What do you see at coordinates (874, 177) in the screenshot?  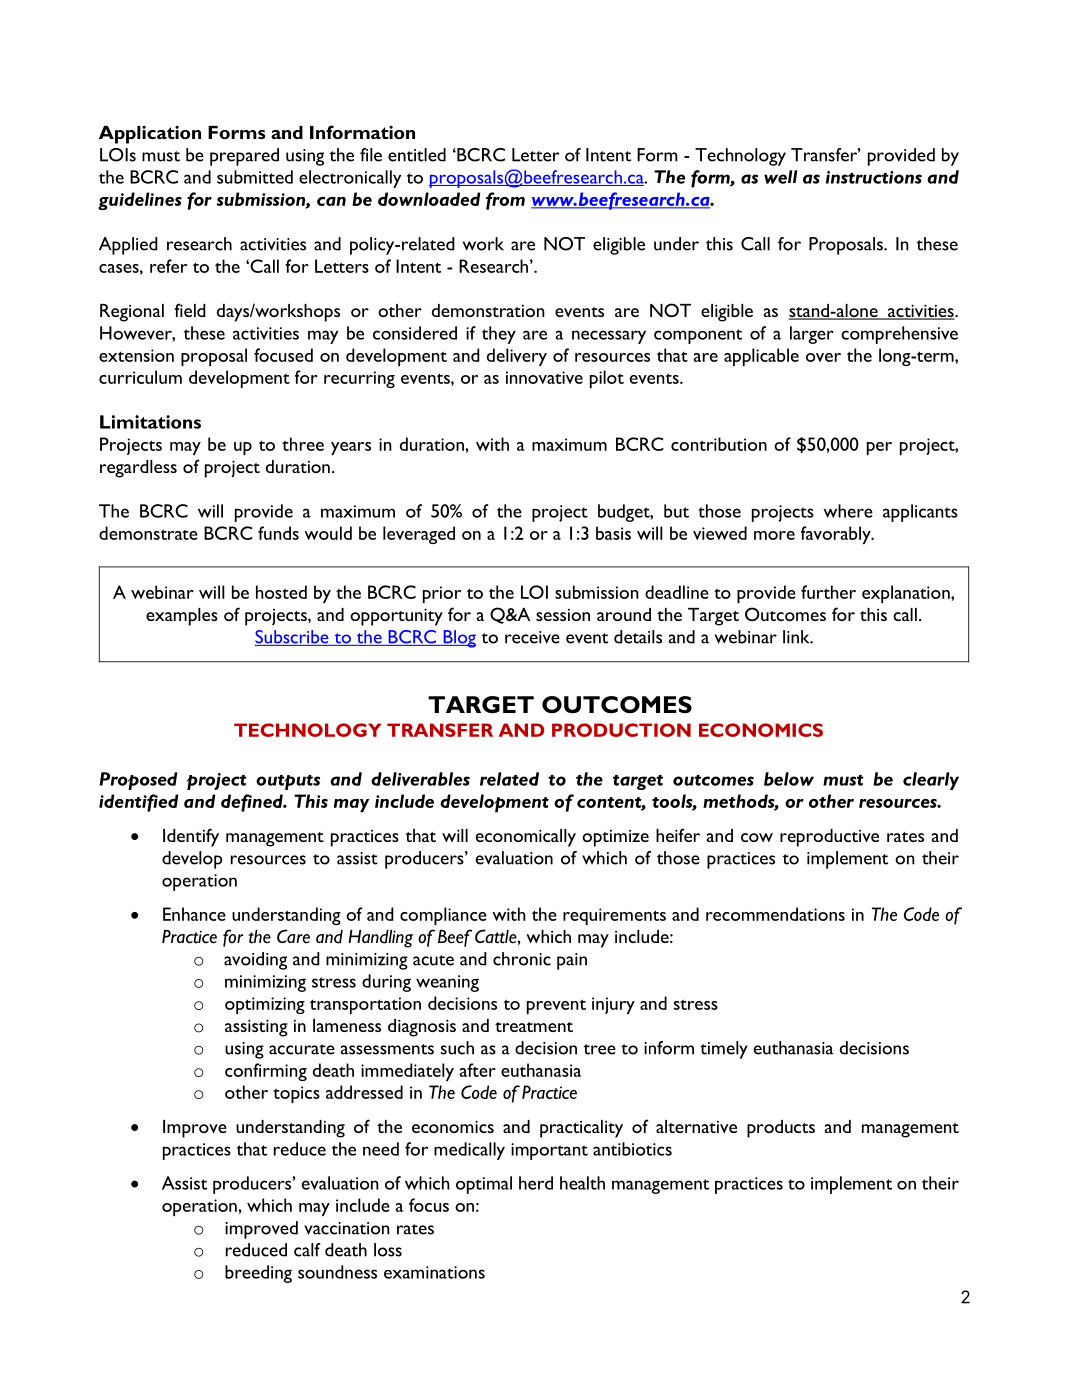 I see `instructions` at bounding box center [874, 177].
